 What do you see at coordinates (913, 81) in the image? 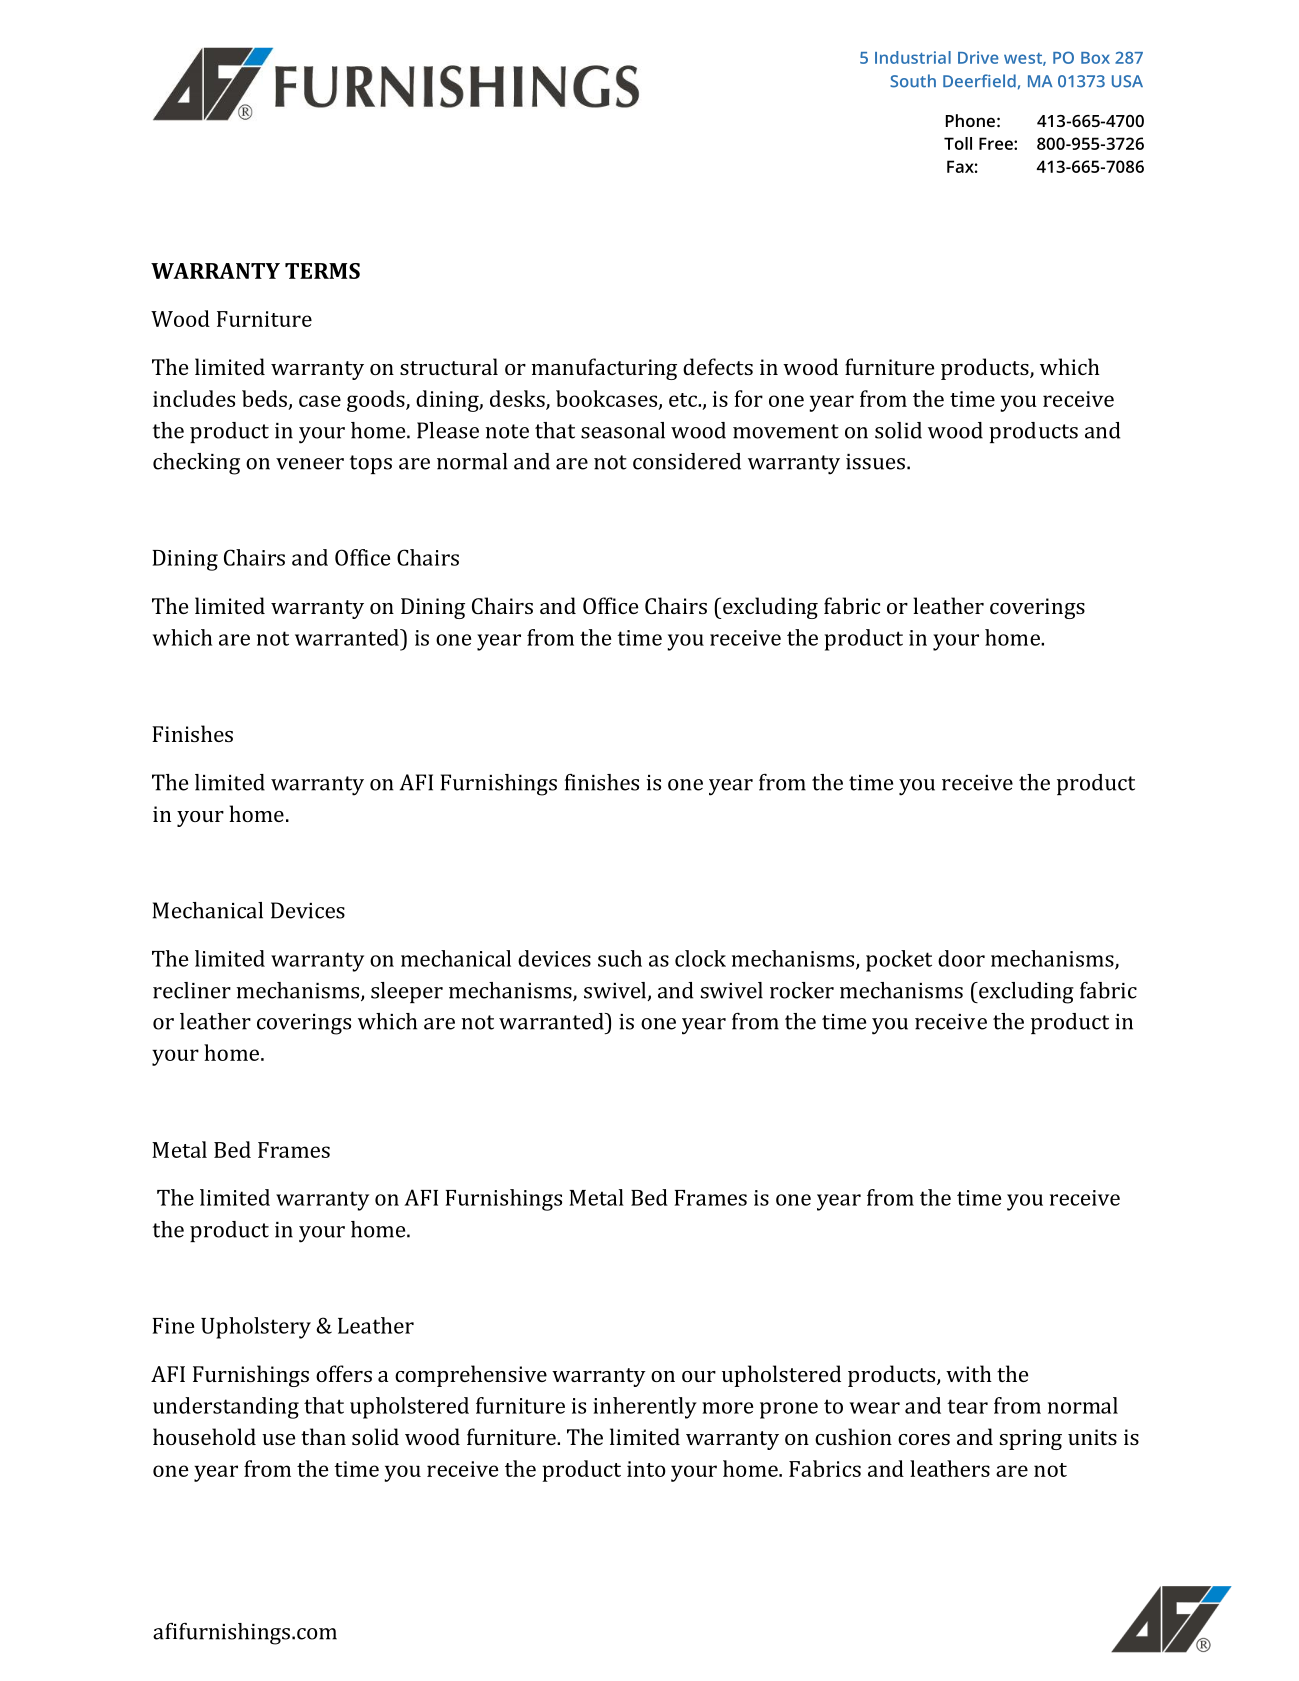
I see `South` at bounding box center [913, 81].
